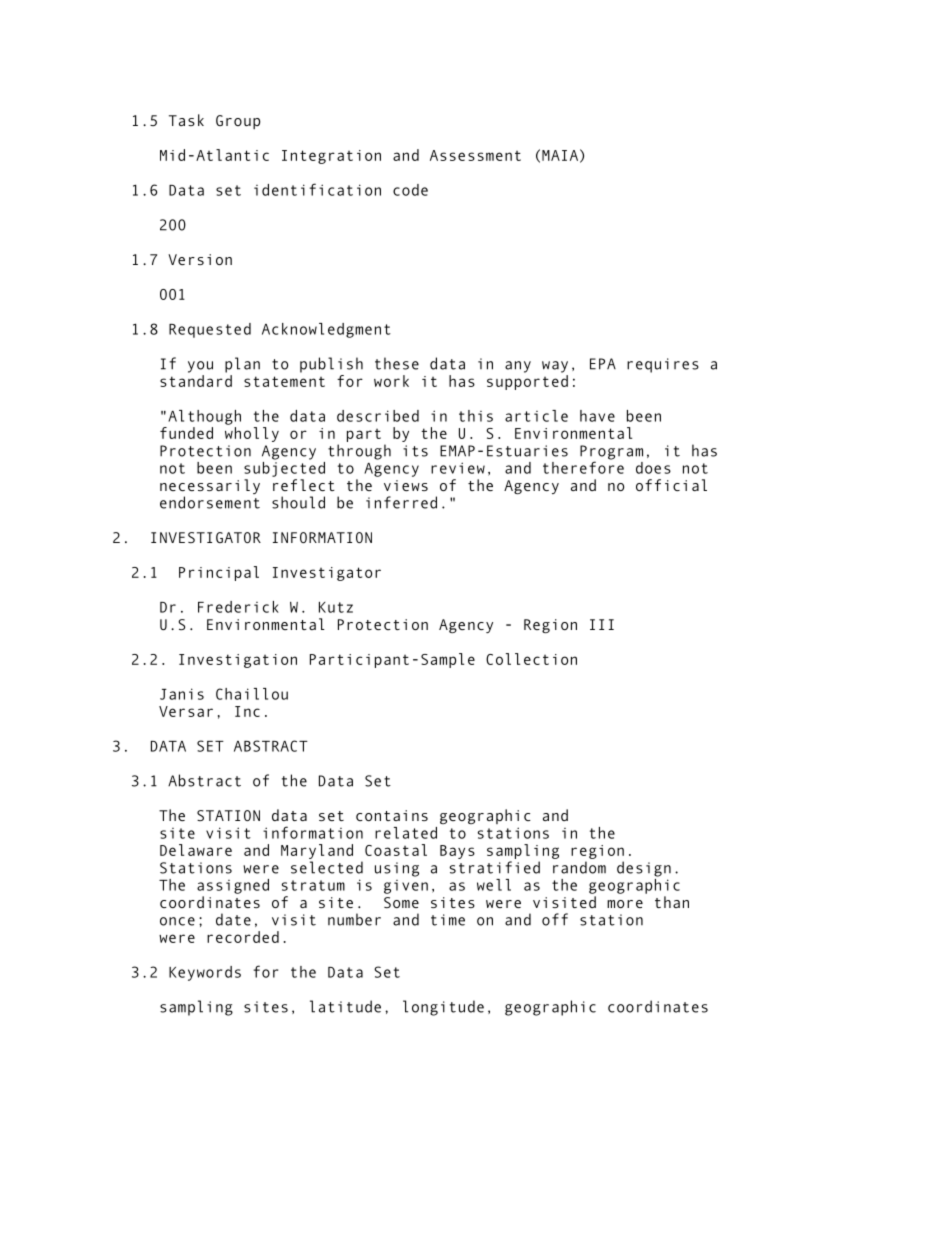 The height and width of the page is (1233, 952). I want to click on Delaware, so click(196, 850).
